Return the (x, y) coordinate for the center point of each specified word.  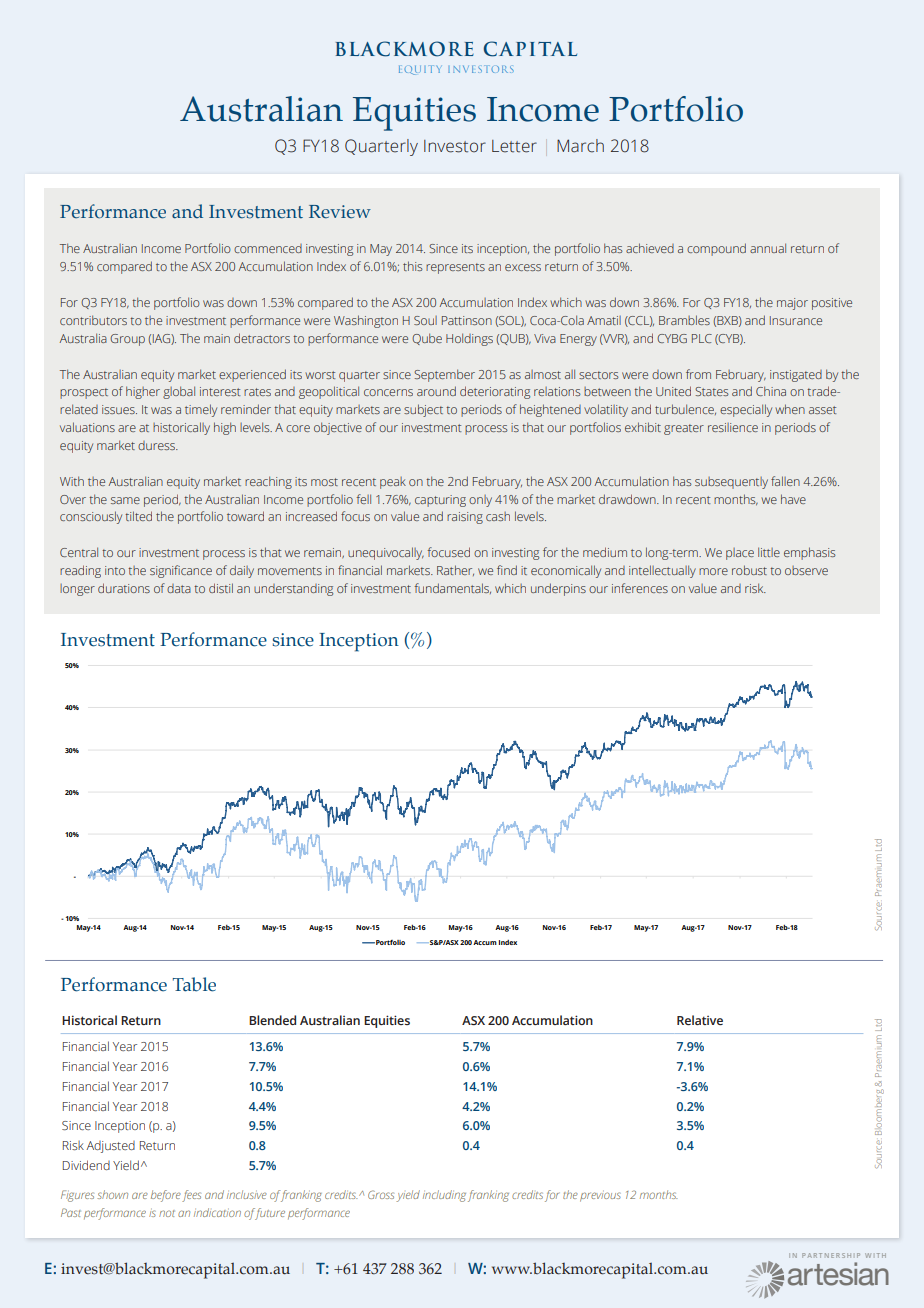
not (167, 1213)
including (444, 1196)
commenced (268, 248)
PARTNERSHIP (831, 1255)
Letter (514, 146)
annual (768, 248)
